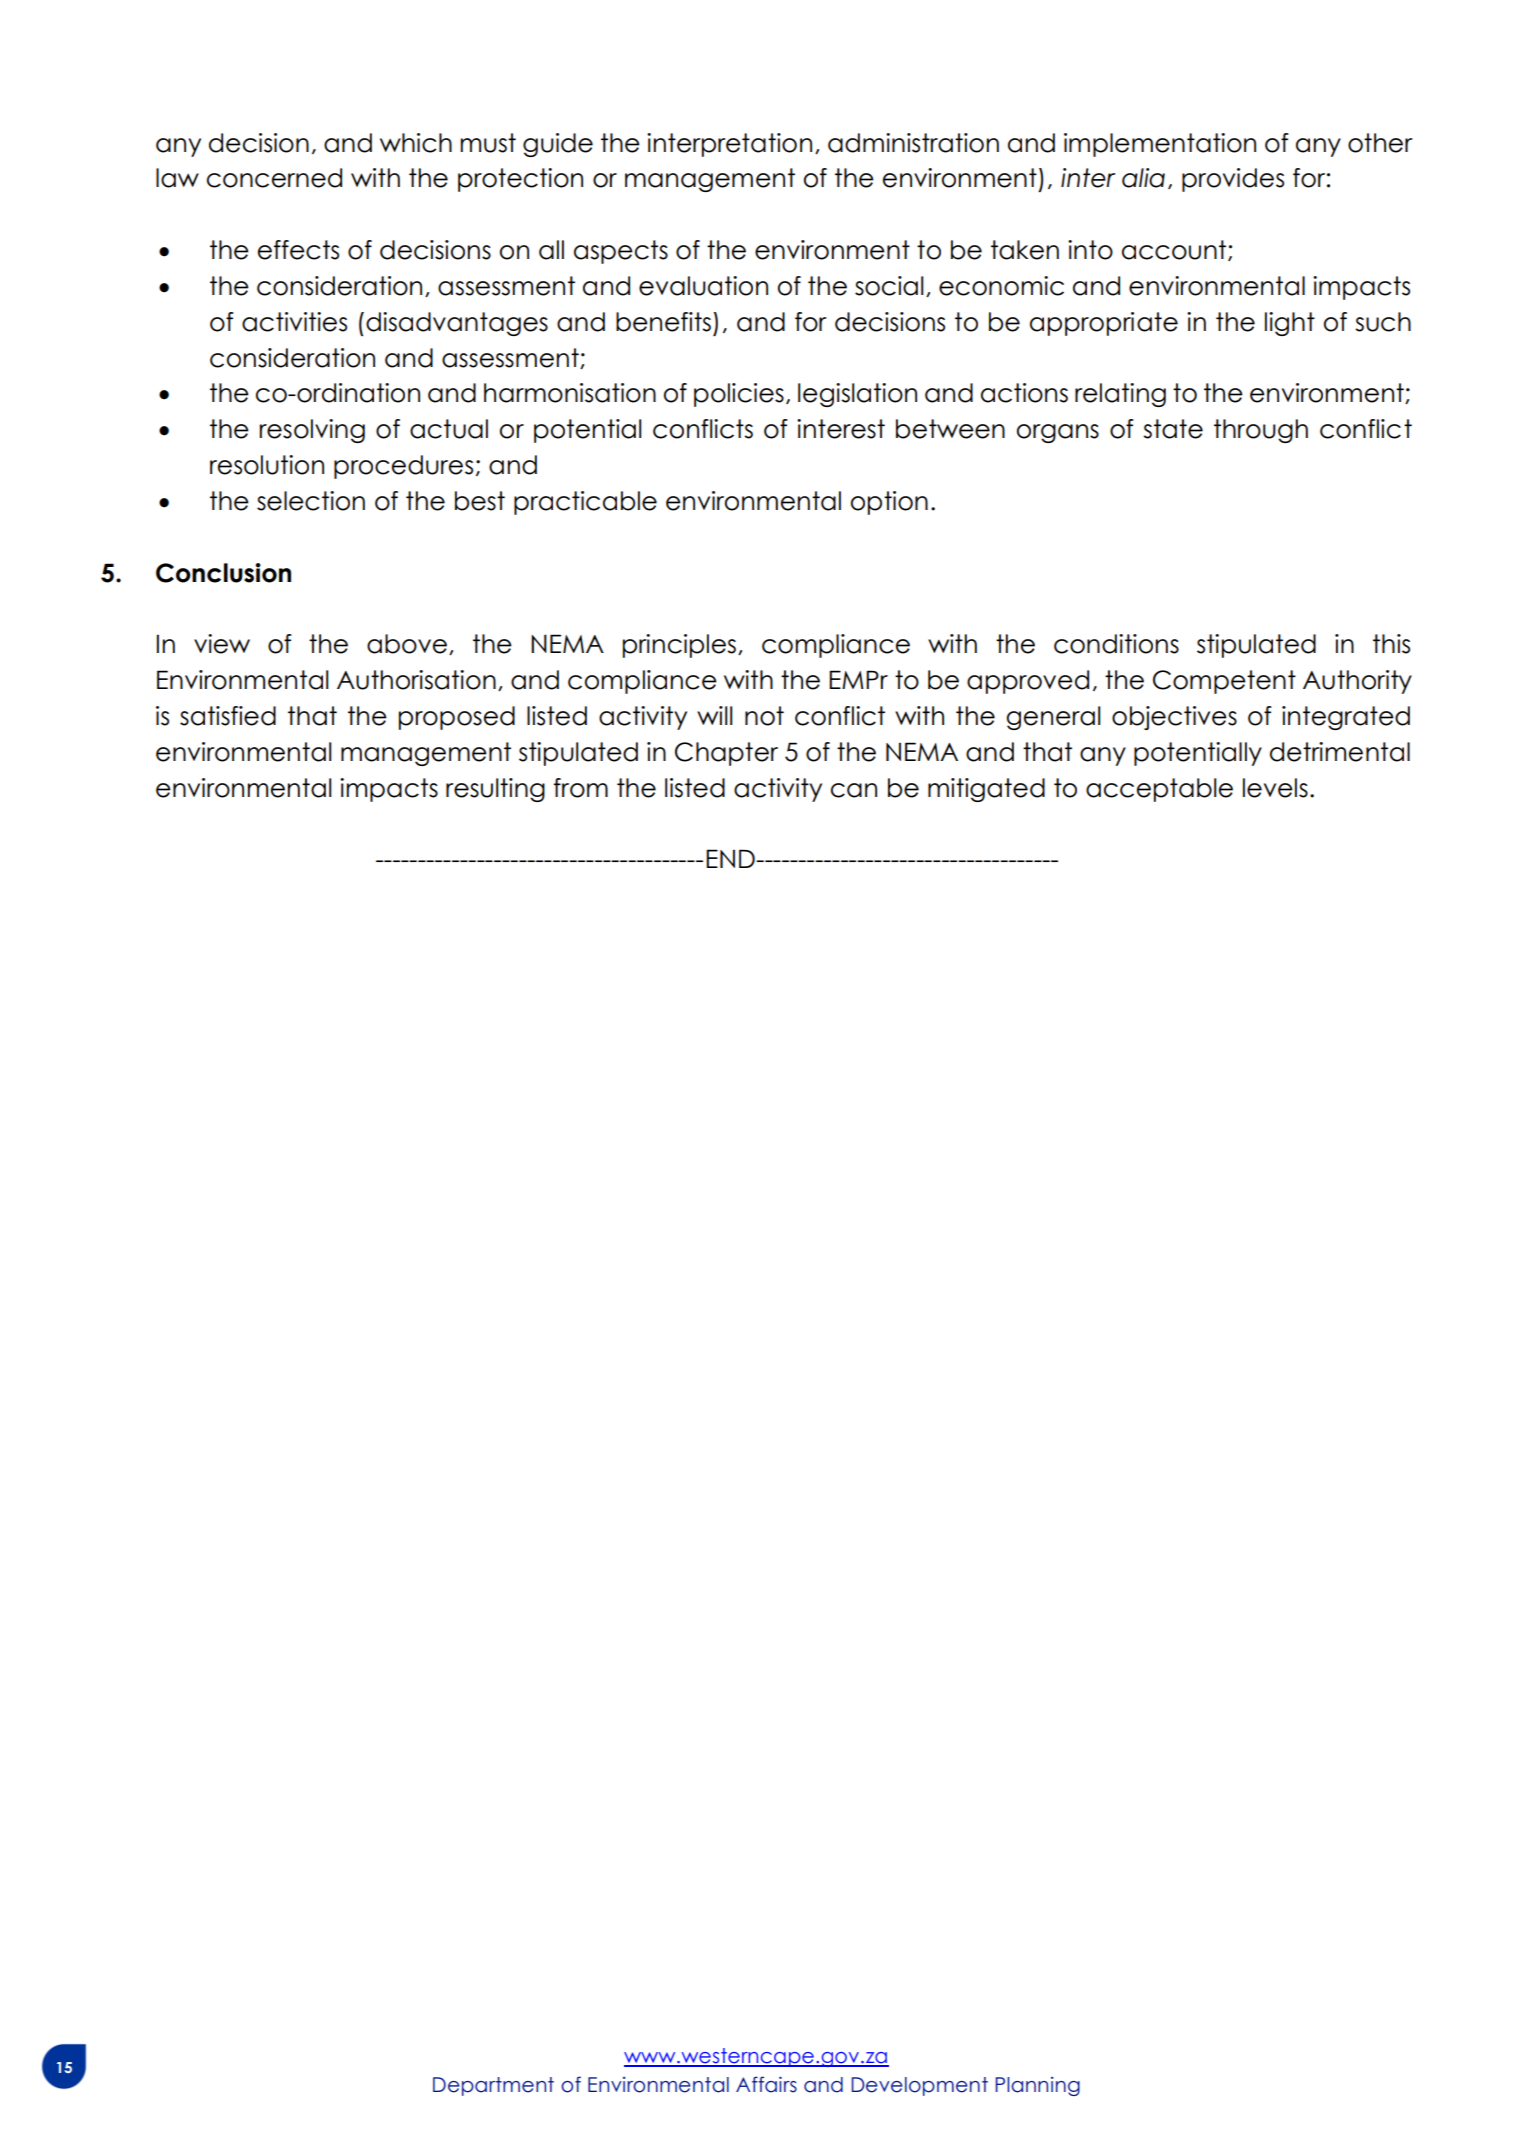  Describe the element at coordinates (493, 2086) in the page. I see `Department` at that location.
